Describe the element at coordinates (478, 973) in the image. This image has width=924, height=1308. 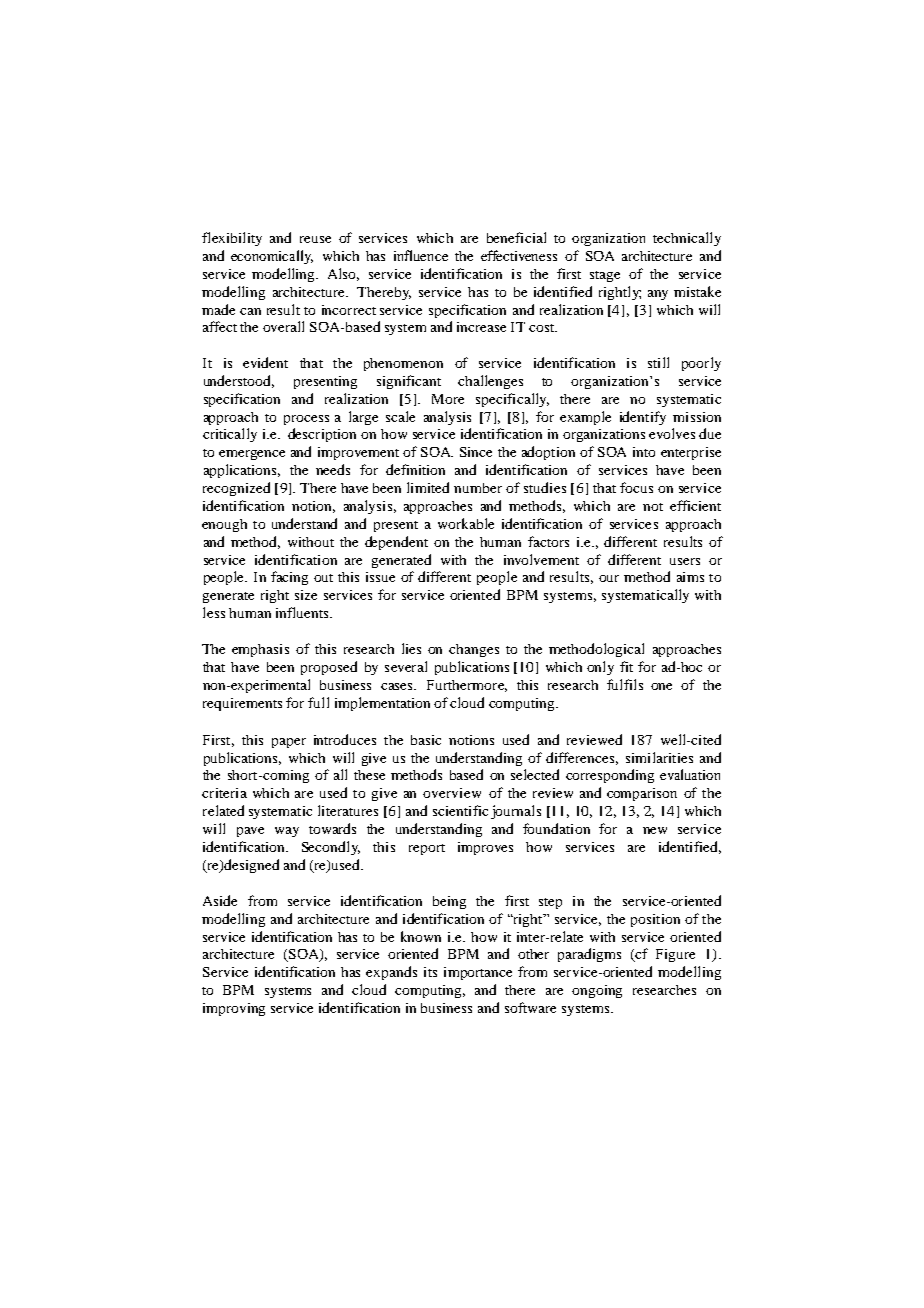
I see `importance` at that location.
